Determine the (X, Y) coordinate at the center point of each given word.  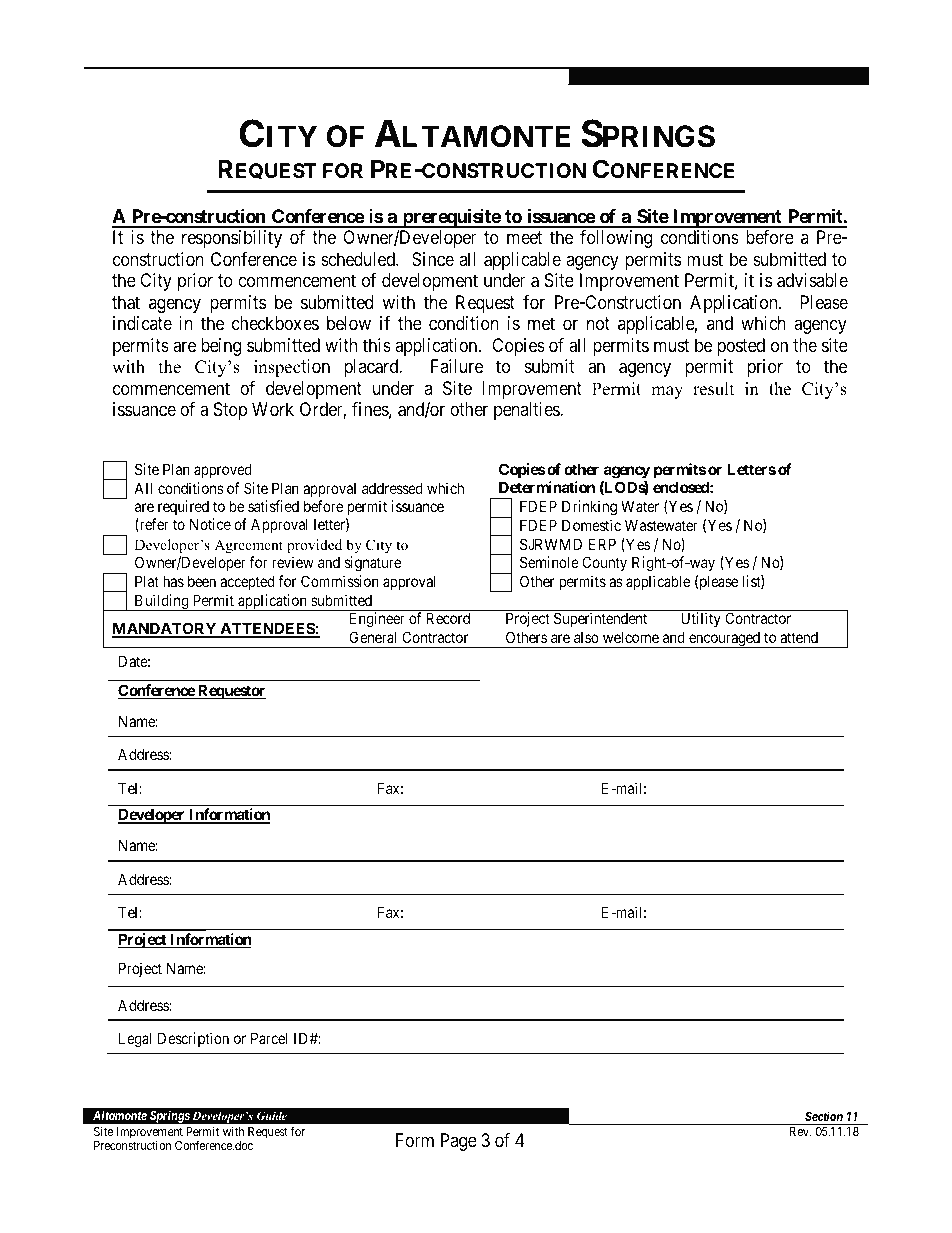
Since (433, 259)
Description (193, 1039)
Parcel (269, 1038)
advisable (812, 280)
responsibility (232, 239)
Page (459, 1142)
